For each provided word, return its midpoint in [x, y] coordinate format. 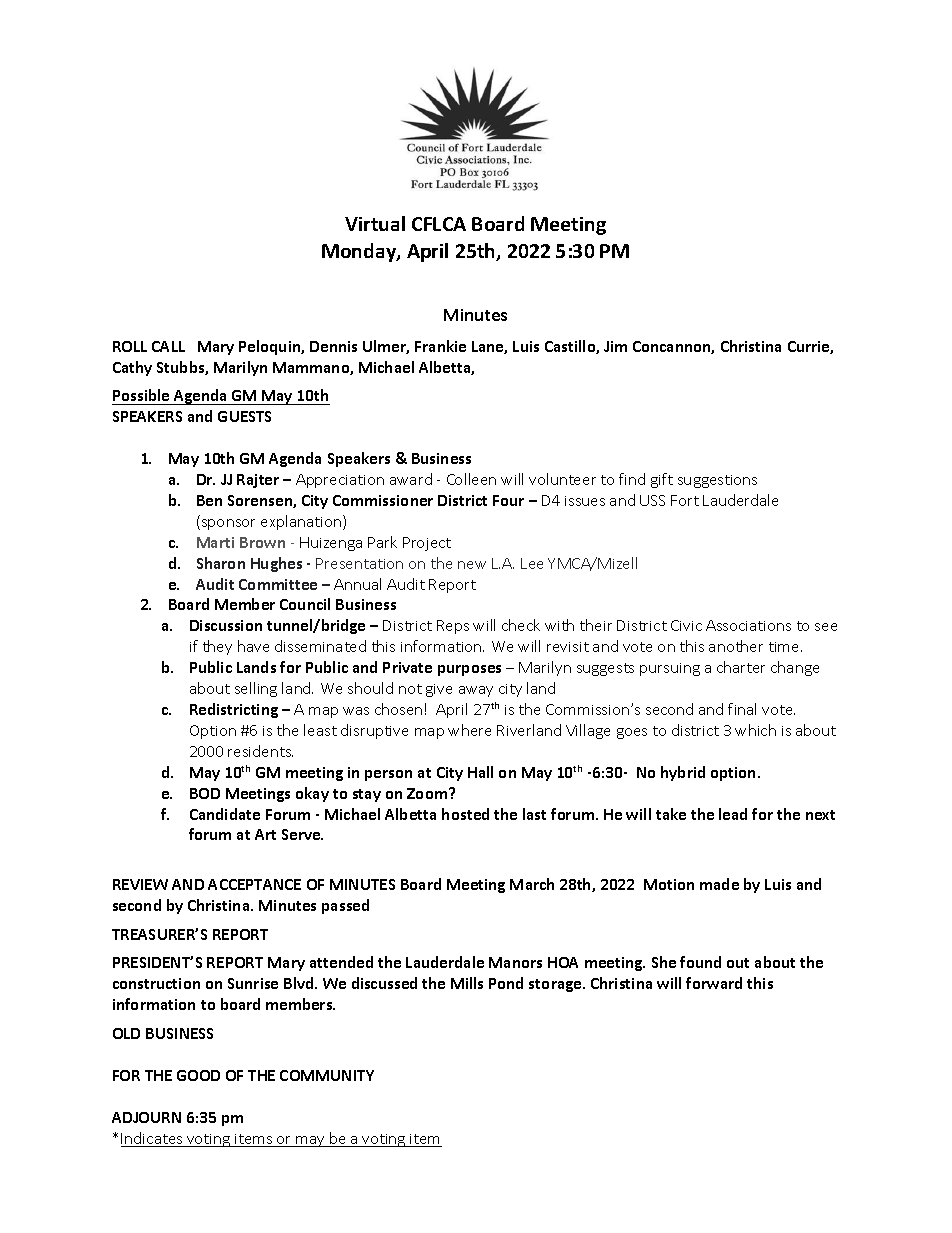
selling [256, 689]
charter [741, 667]
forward [714, 983]
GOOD [198, 1075]
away [476, 691]
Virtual [375, 223]
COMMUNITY [327, 1075]
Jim [615, 346]
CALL [168, 346]
